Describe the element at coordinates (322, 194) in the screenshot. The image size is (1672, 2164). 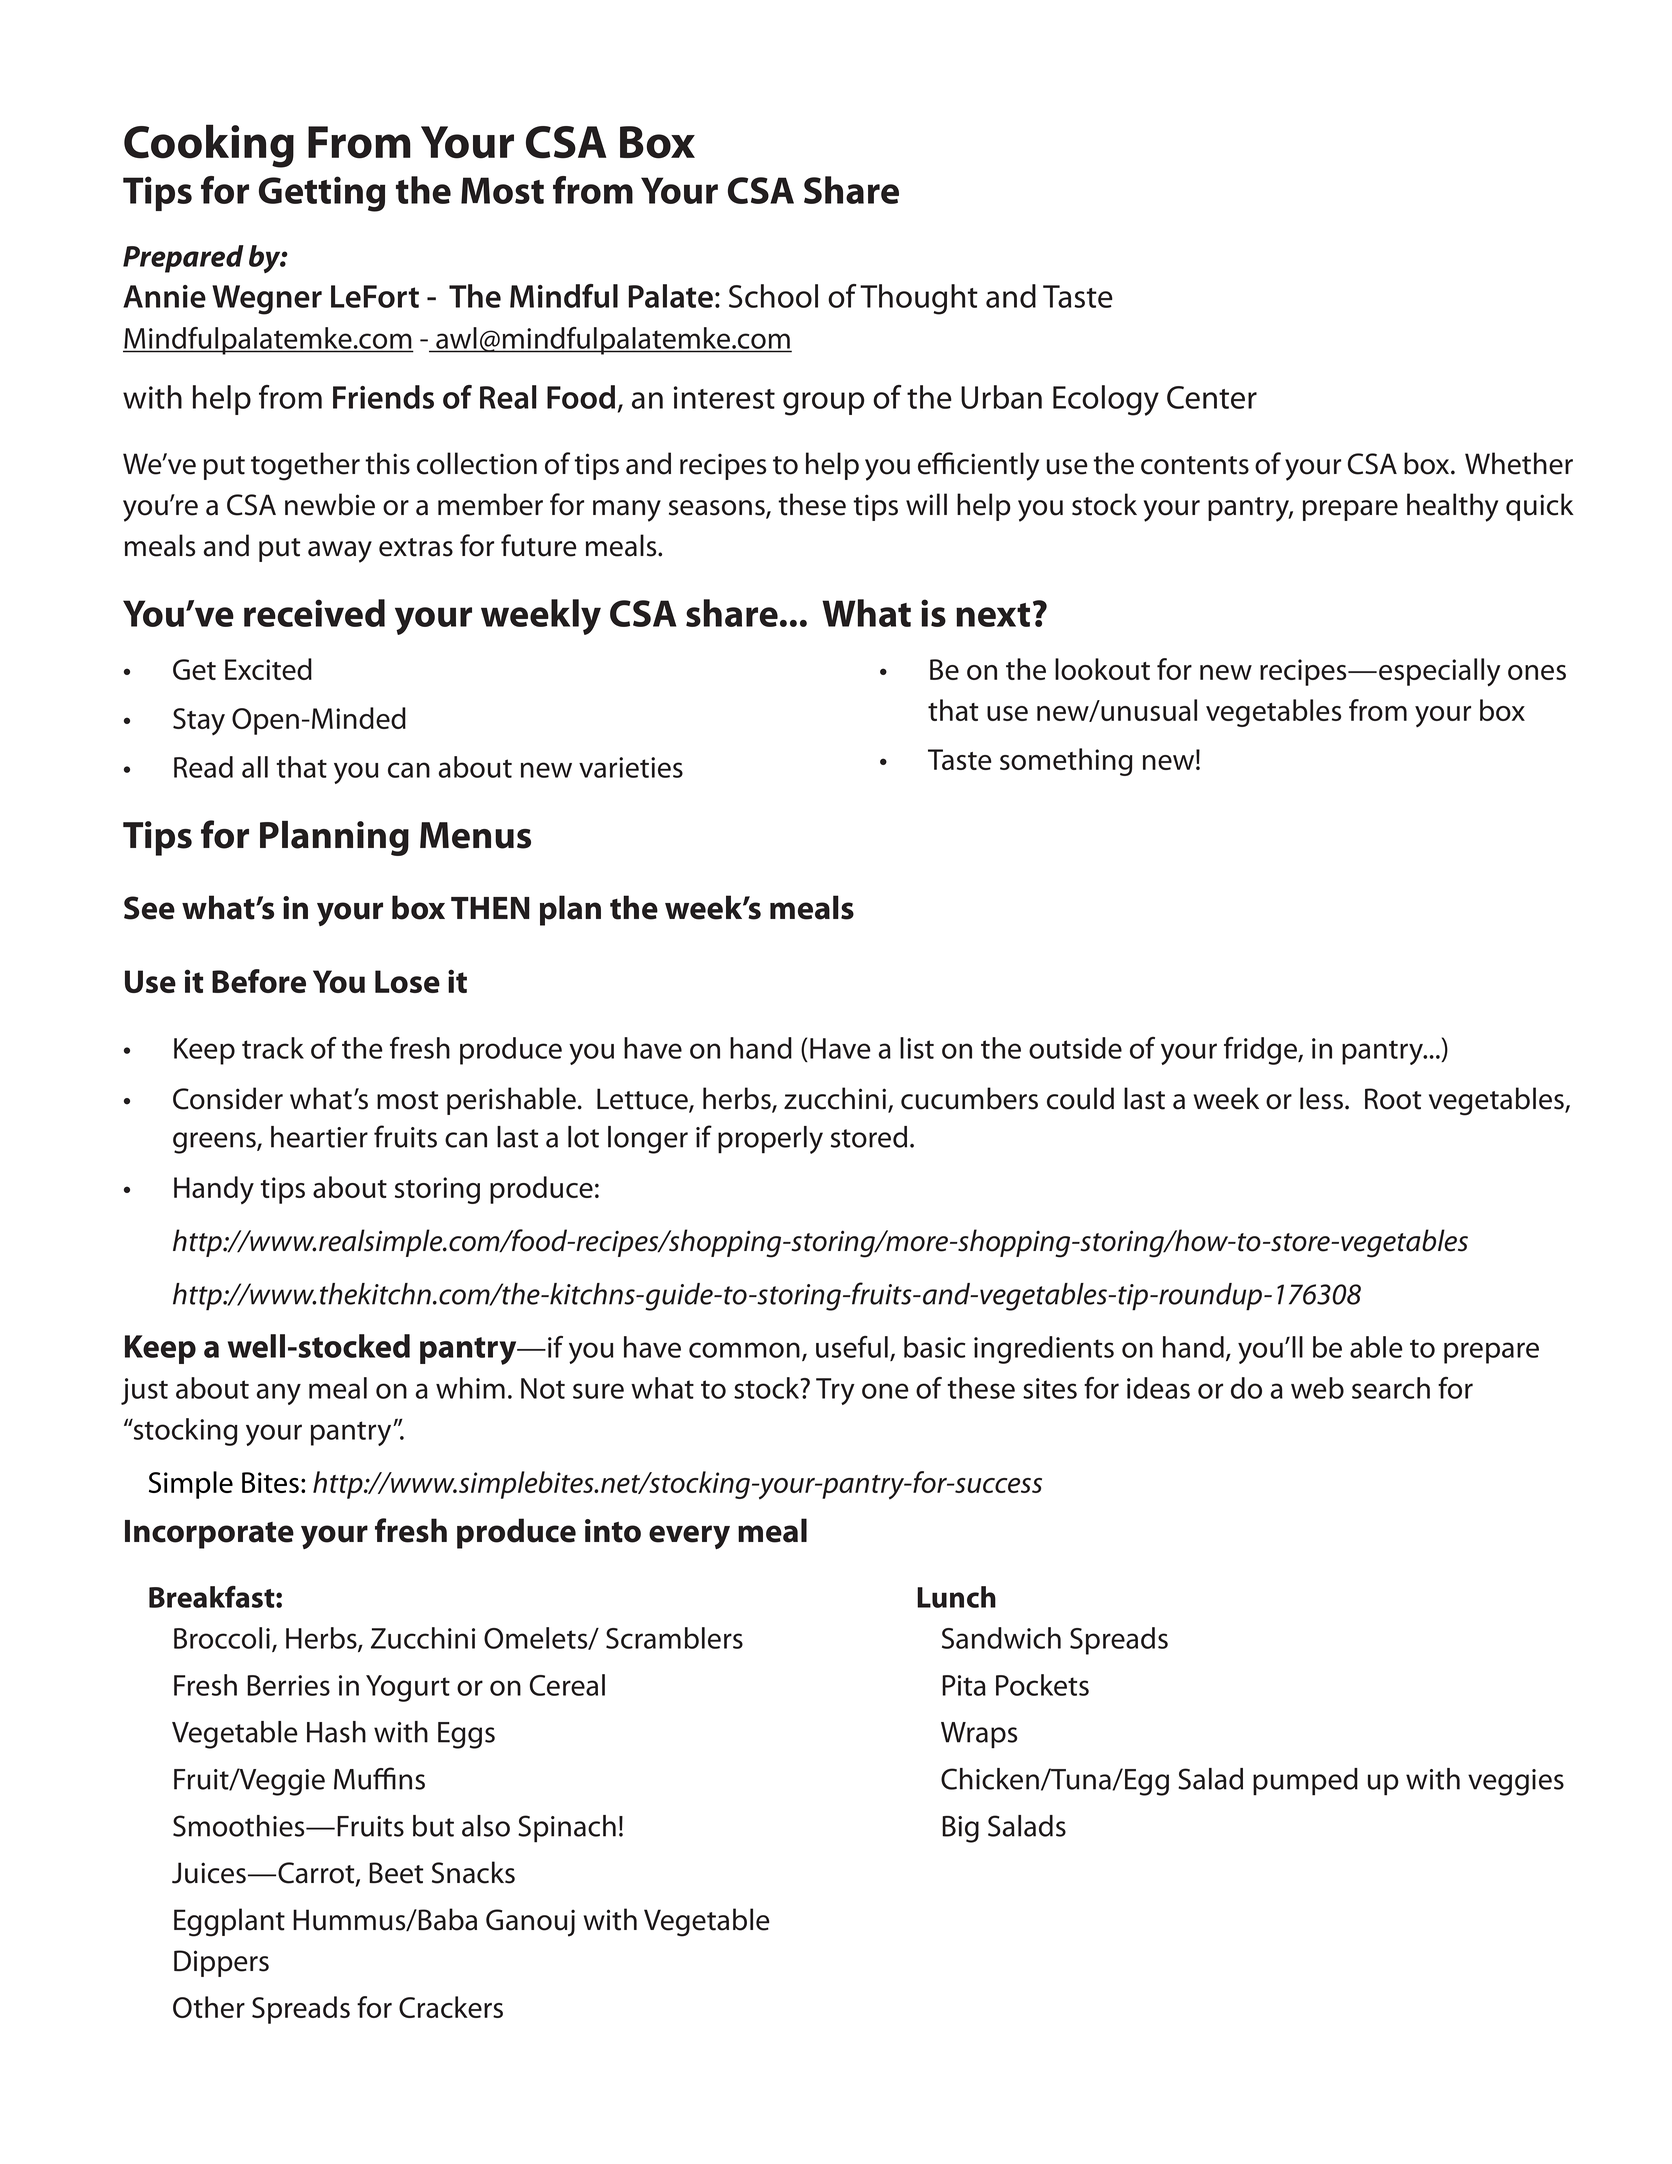
I see `Getting` at that location.
